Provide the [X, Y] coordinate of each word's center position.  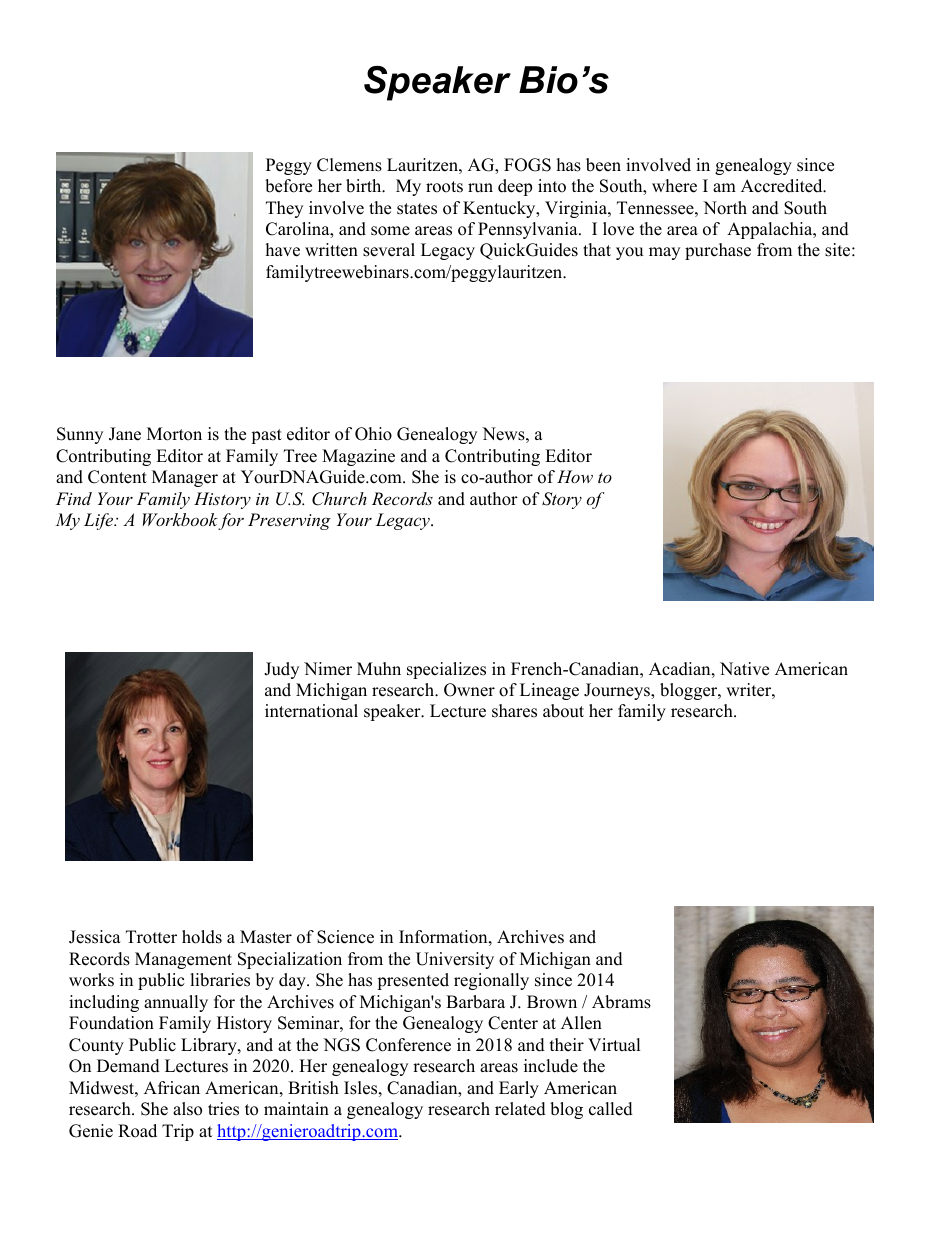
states [417, 209]
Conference [408, 1045]
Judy [281, 670]
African [172, 1088]
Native [744, 669]
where [674, 186]
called [611, 1109]
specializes [446, 670]
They [284, 209]
